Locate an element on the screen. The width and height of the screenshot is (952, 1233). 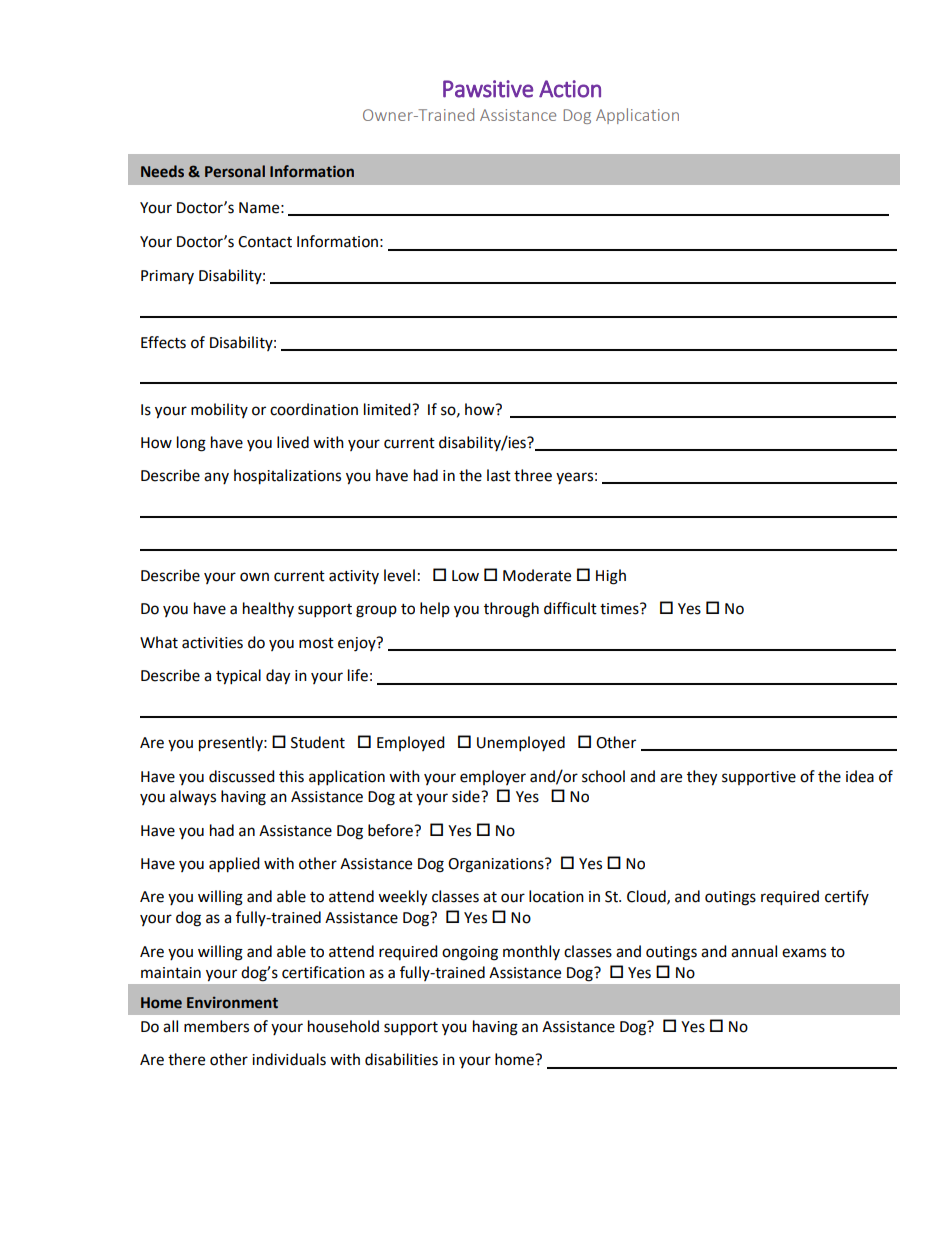
discussed is located at coordinates (242, 776).
